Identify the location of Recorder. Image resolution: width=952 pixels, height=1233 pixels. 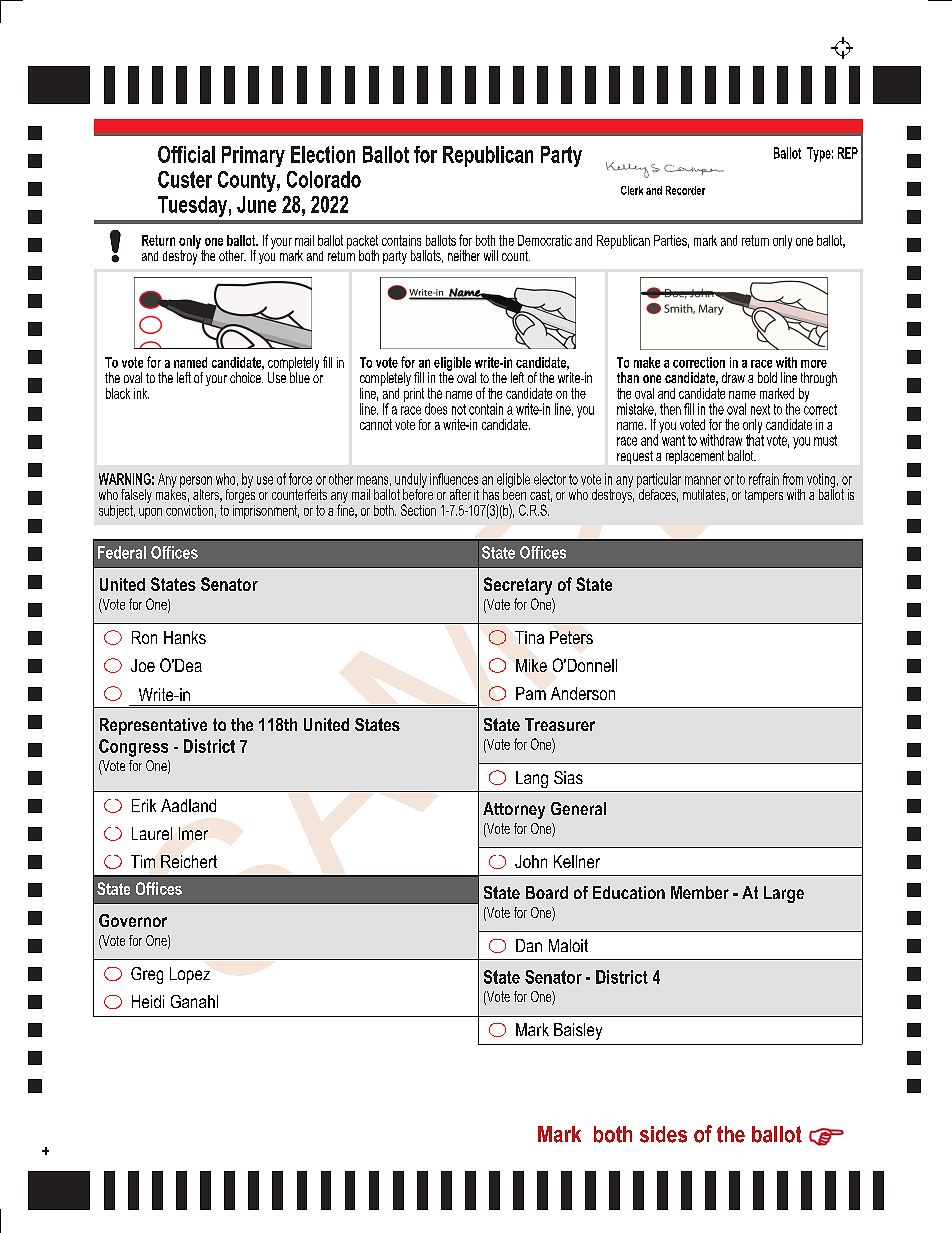
(685, 190).
